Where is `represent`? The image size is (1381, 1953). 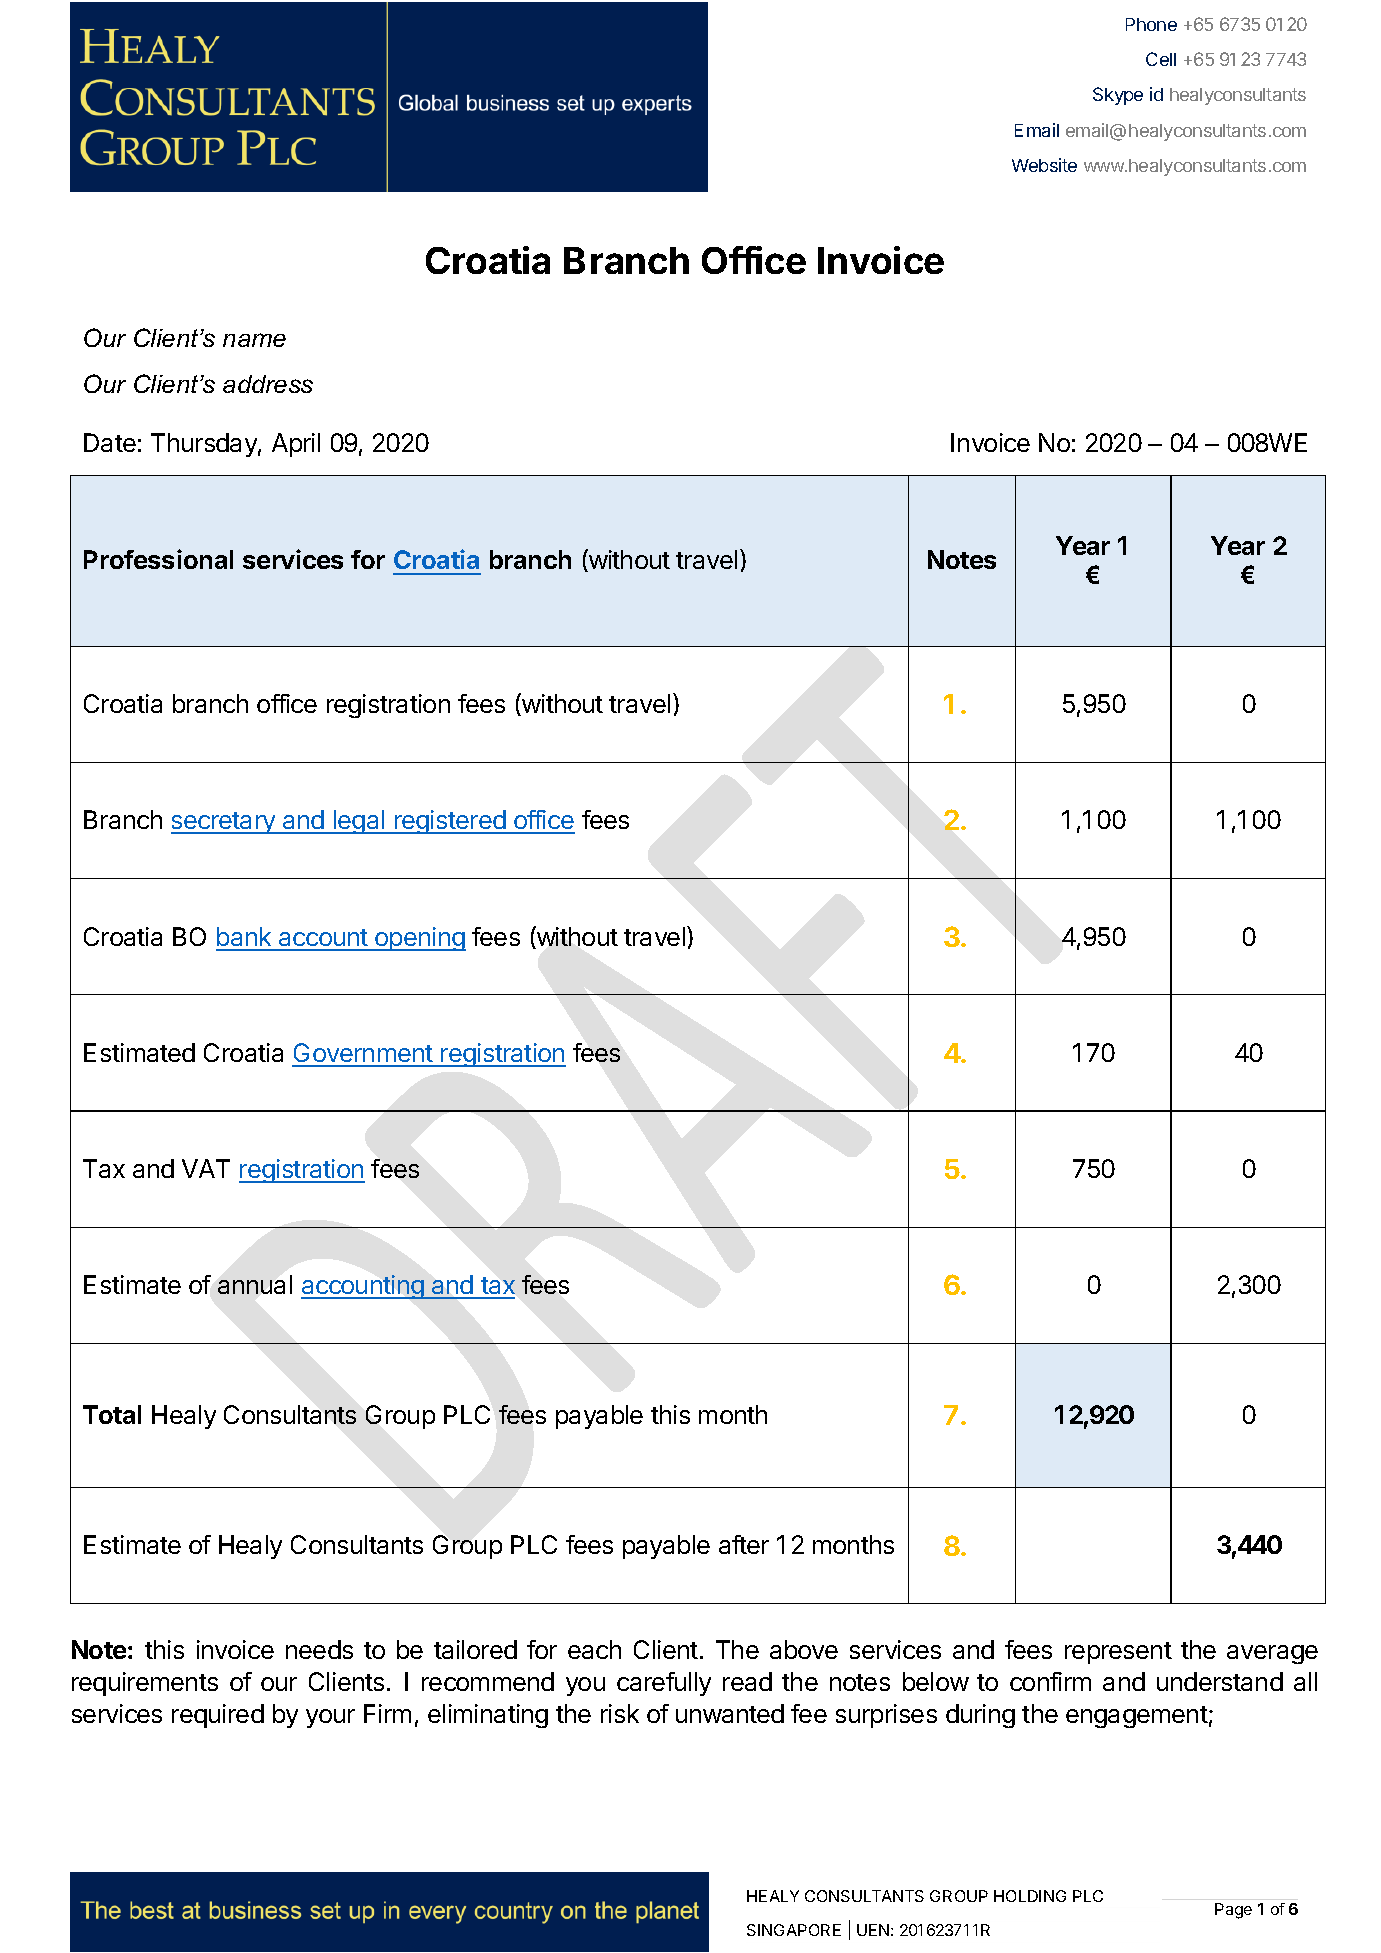
represent is located at coordinates (1118, 1653).
